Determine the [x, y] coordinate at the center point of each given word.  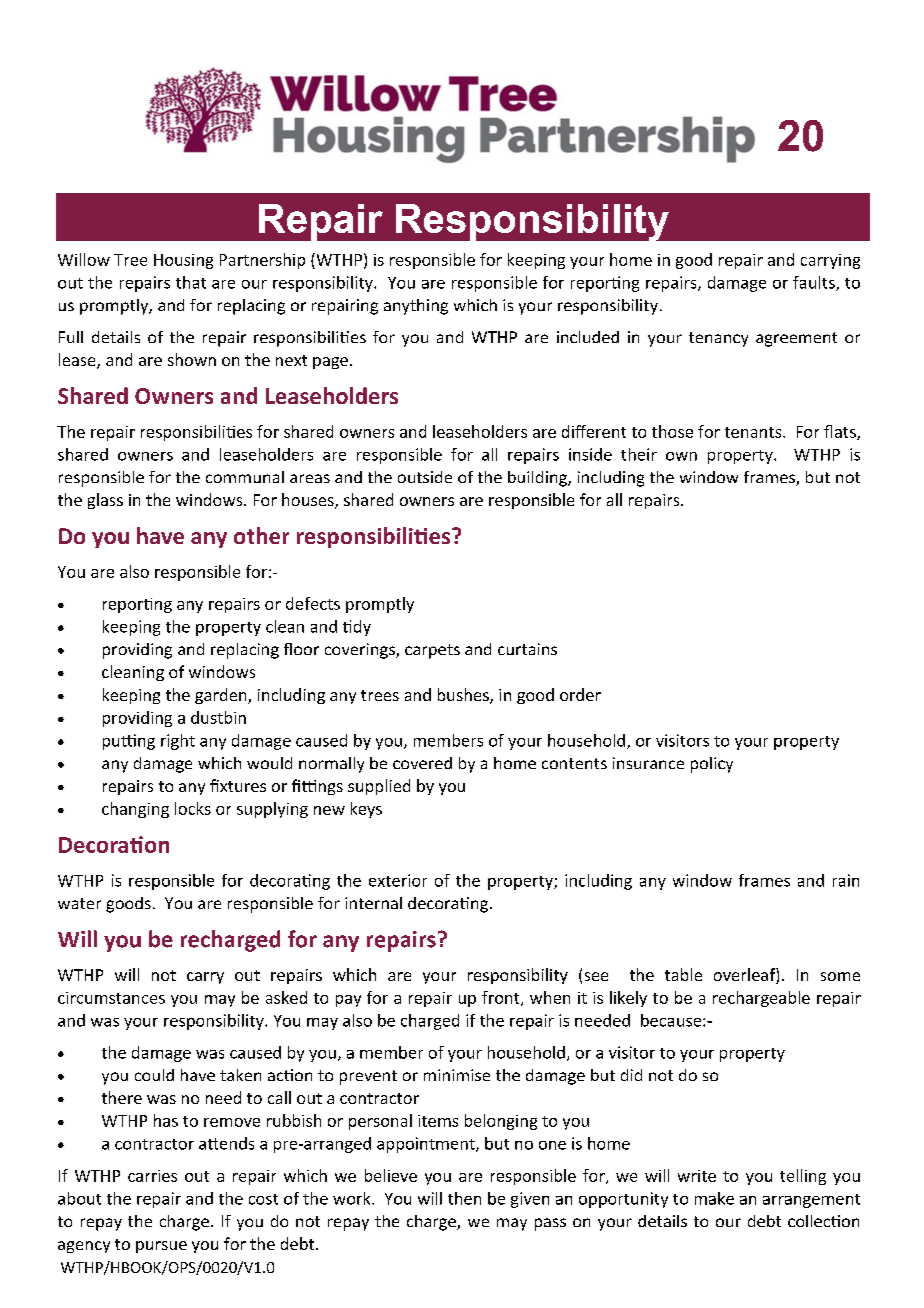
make [714, 1198]
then [464, 1198]
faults [815, 283]
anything [416, 307]
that [191, 282]
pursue [161, 1247]
